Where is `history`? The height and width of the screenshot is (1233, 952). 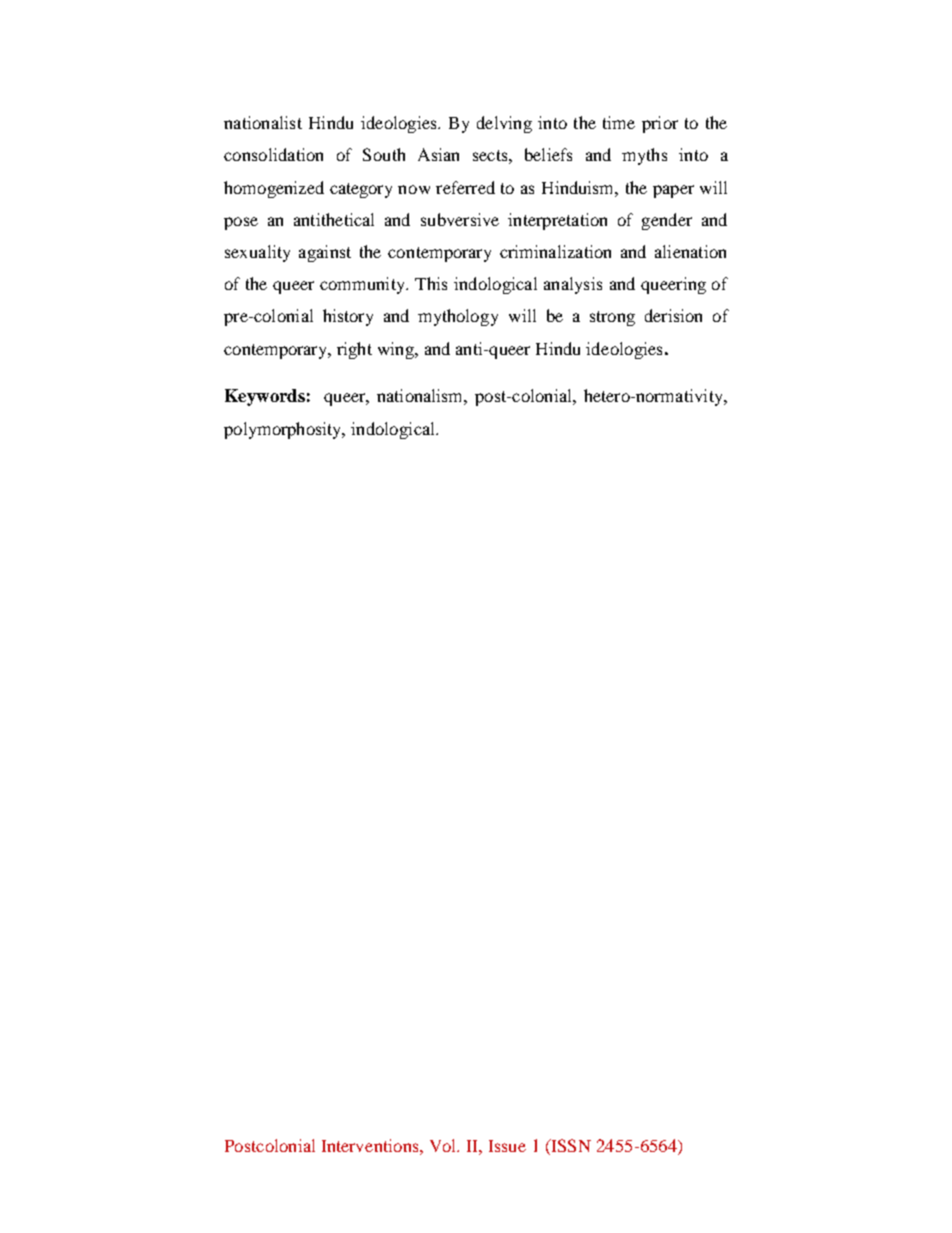
history is located at coordinates (348, 317).
